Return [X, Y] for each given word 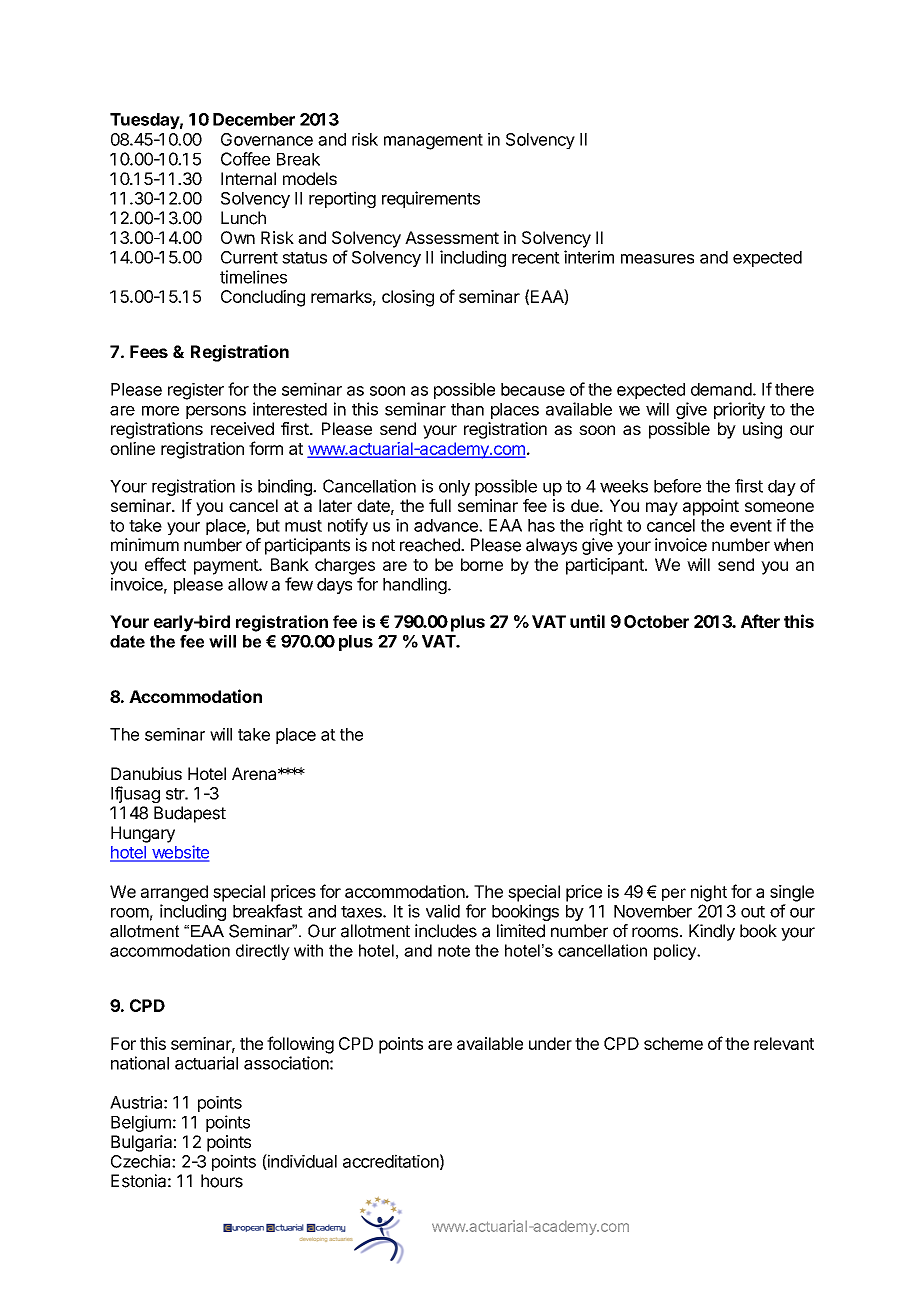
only [454, 488]
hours [222, 1181]
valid [443, 911]
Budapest [190, 814]
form [266, 448]
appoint [711, 507]
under [550, 1043]
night [709, 893]
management [433, 142]
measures [657, 259]
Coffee [245, 159]
